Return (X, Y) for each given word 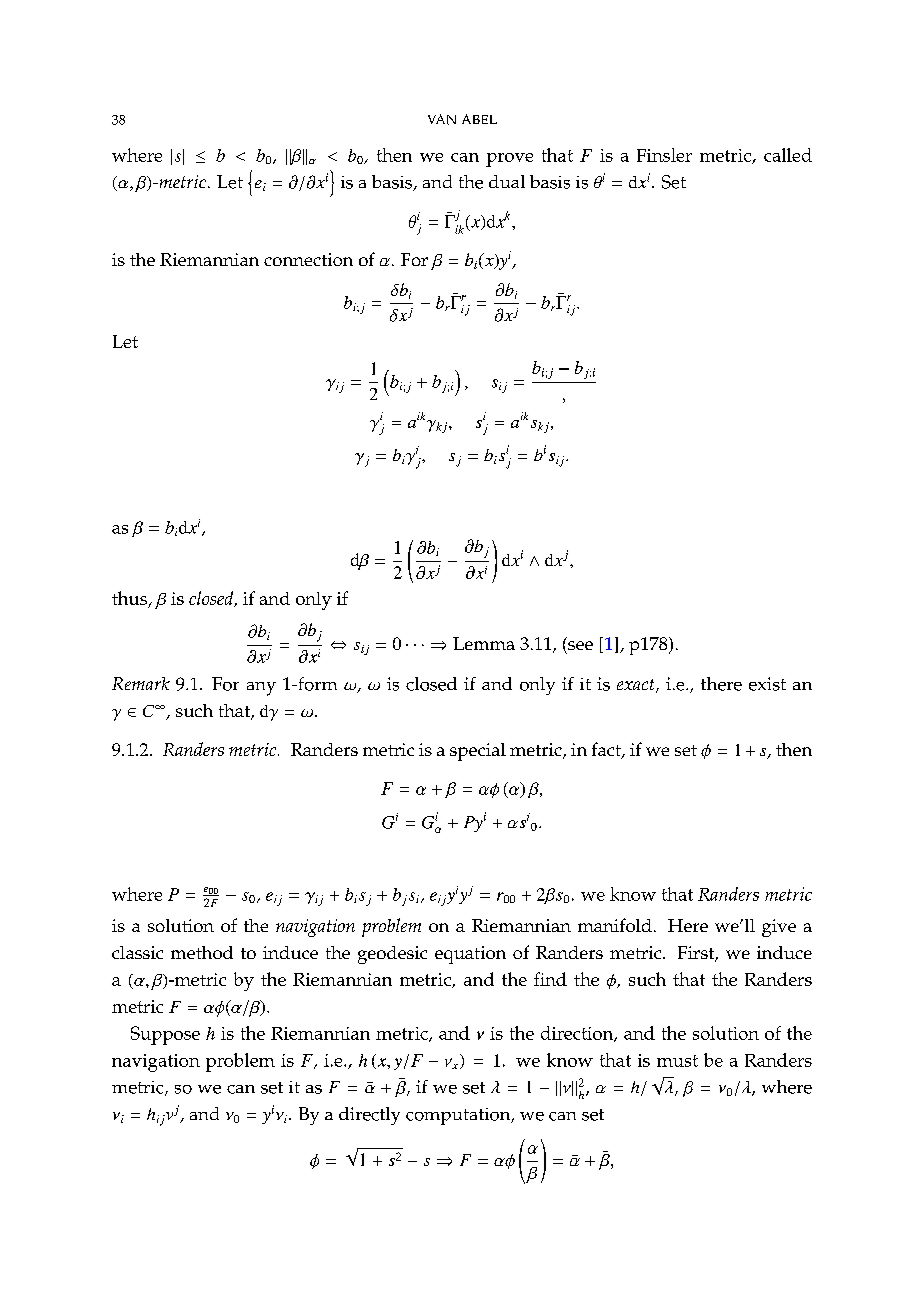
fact (607, 750)
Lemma (484, 643)
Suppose (165, 1035)
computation (459, 1116)
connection (308, 259)
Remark (141, 683)
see (580, 645)
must (677, 1061)
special (478, 752)
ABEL (479, 119)
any (261, 689)
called (788, 155)
